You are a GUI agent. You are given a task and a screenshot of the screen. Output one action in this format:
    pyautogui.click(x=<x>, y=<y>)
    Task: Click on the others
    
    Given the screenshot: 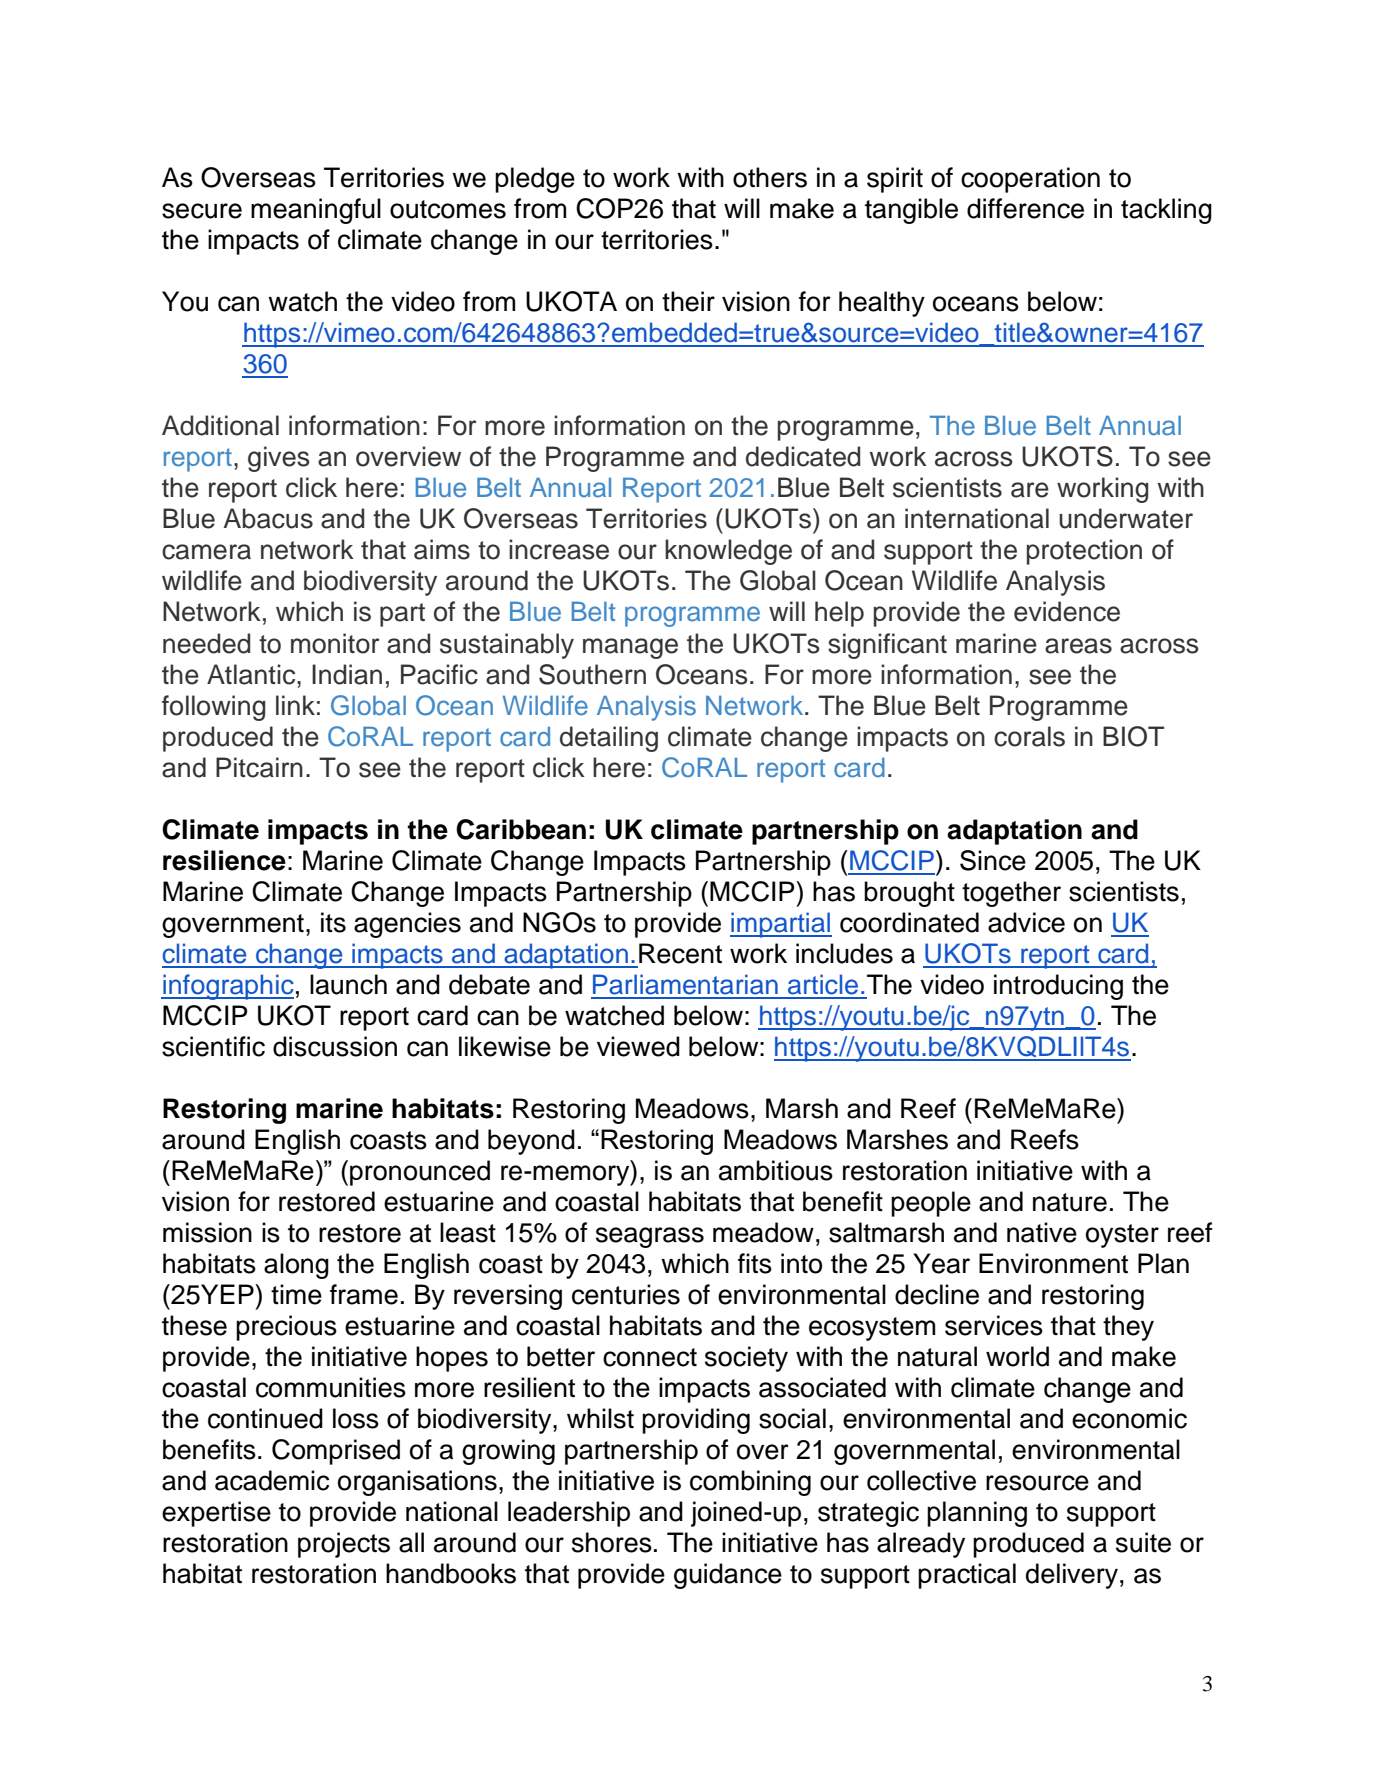 What is the action you would take?
    pyautogui.click(x=770, y=177)
